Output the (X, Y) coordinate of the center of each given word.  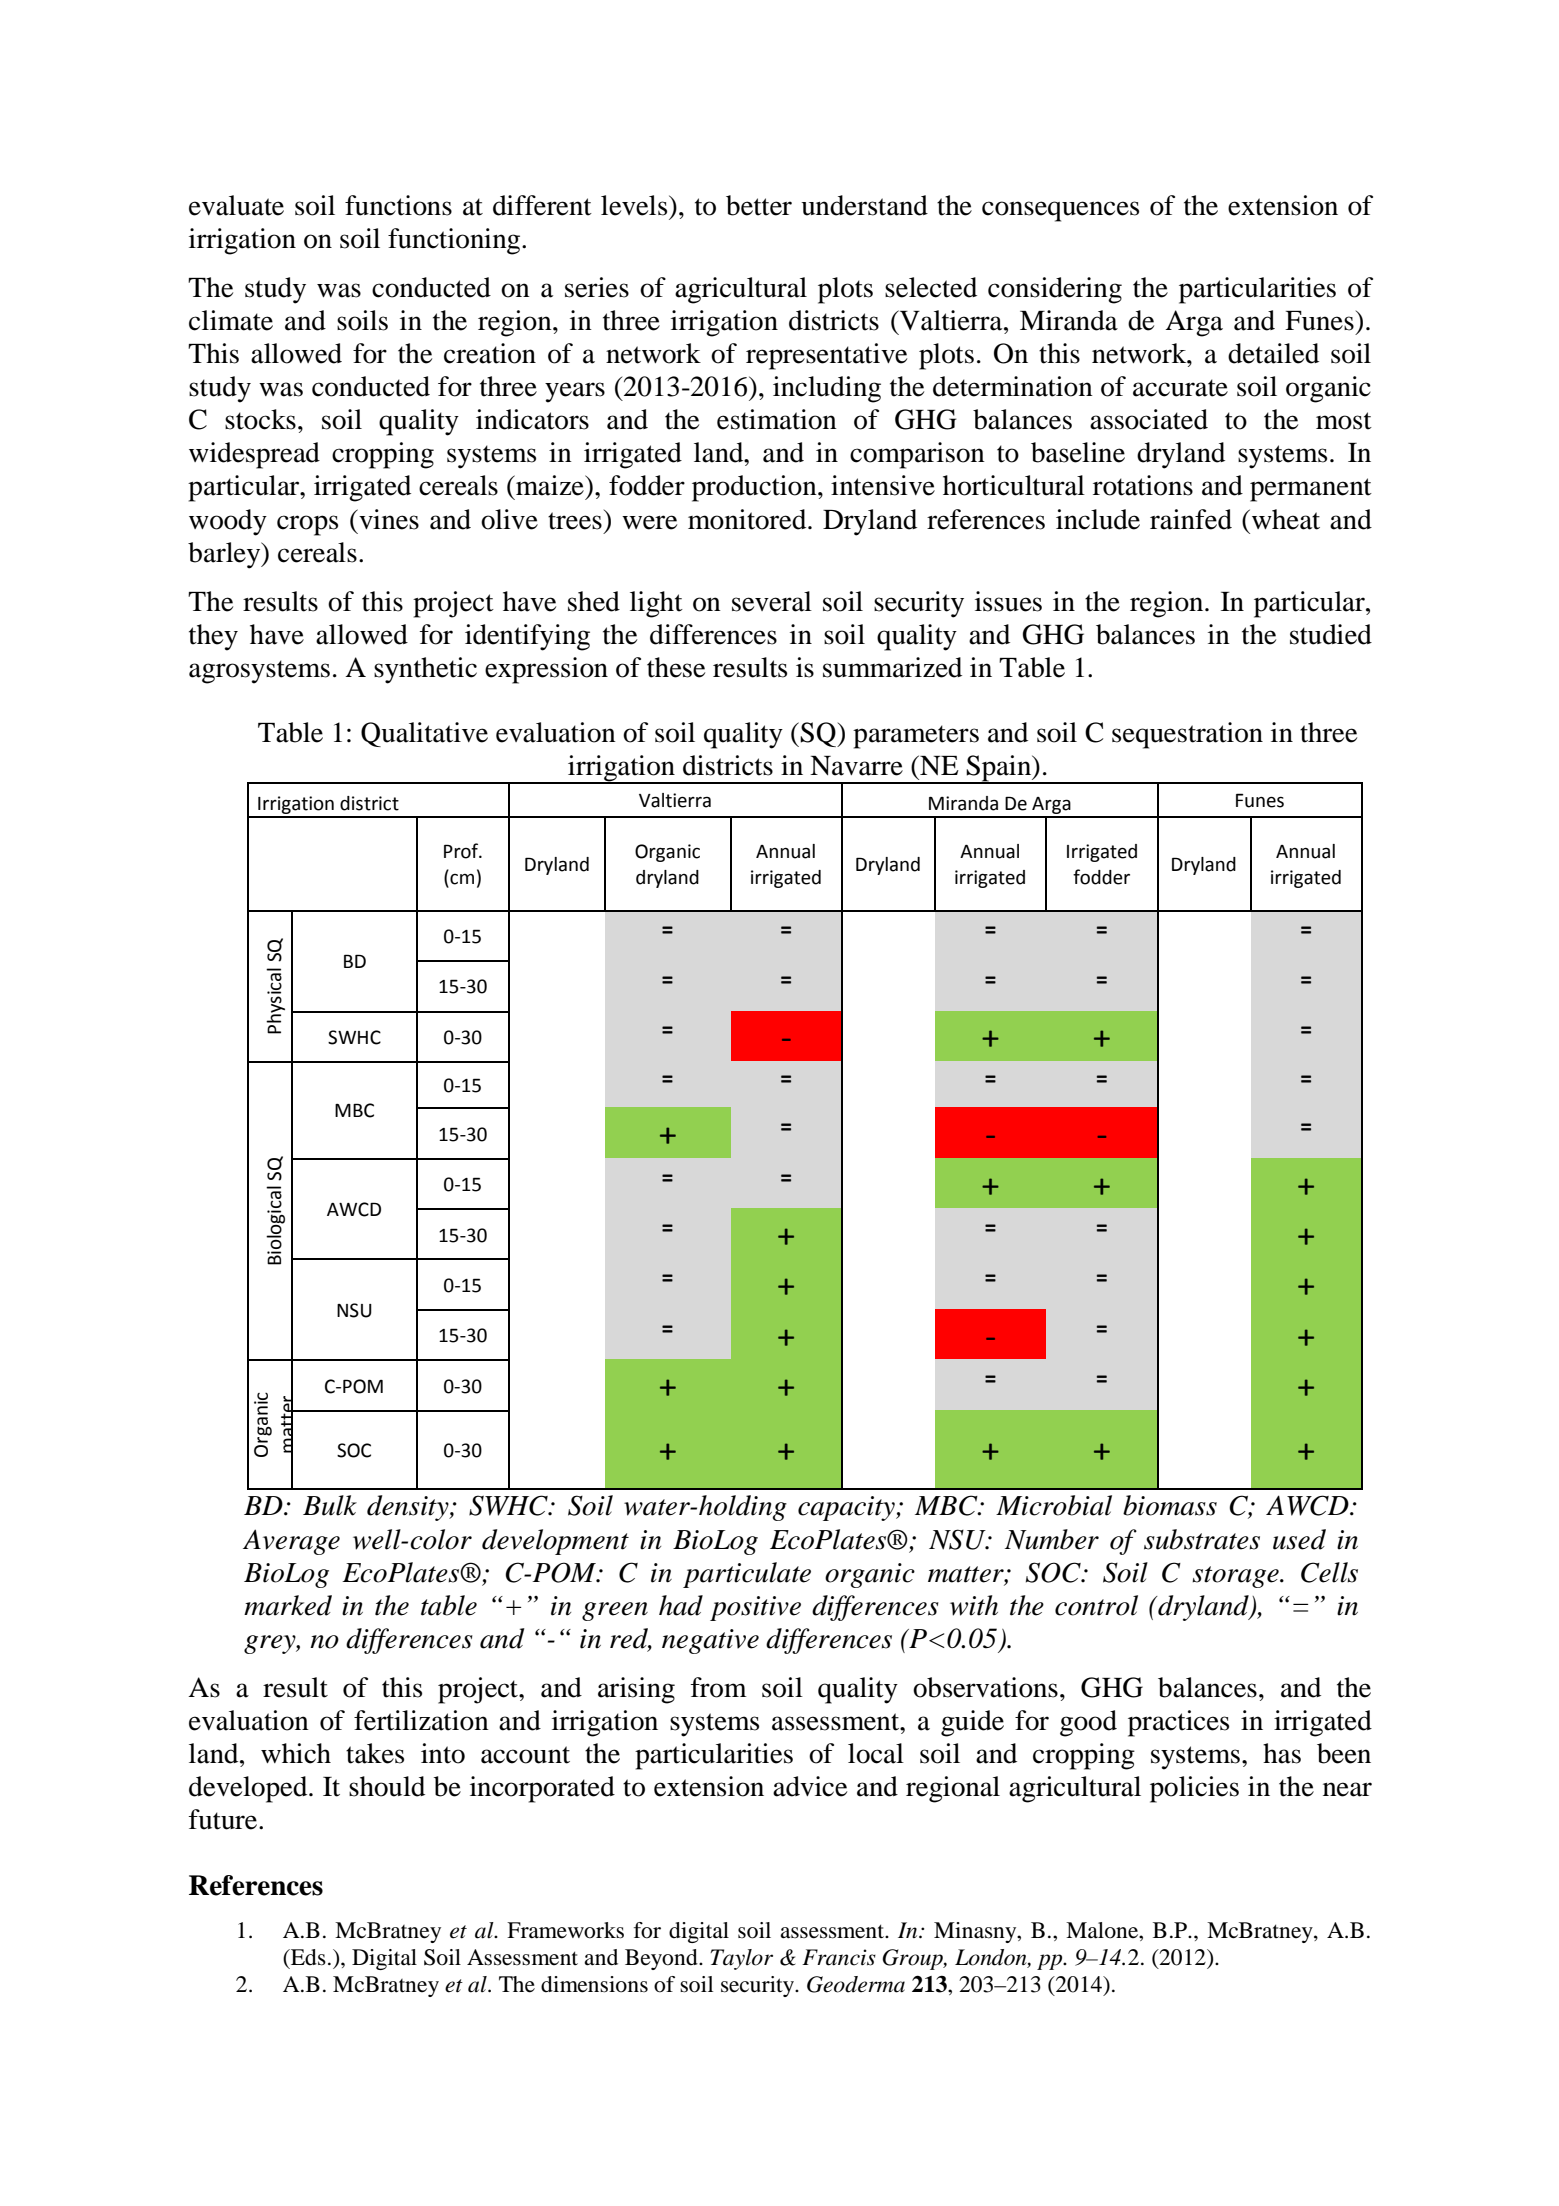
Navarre (856, 766)
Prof (462, 851)
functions (398, 205)
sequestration (1187, 735)
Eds (307, 1957)
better (759, 205)
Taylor (741, 1959)
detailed (1273, 353)
